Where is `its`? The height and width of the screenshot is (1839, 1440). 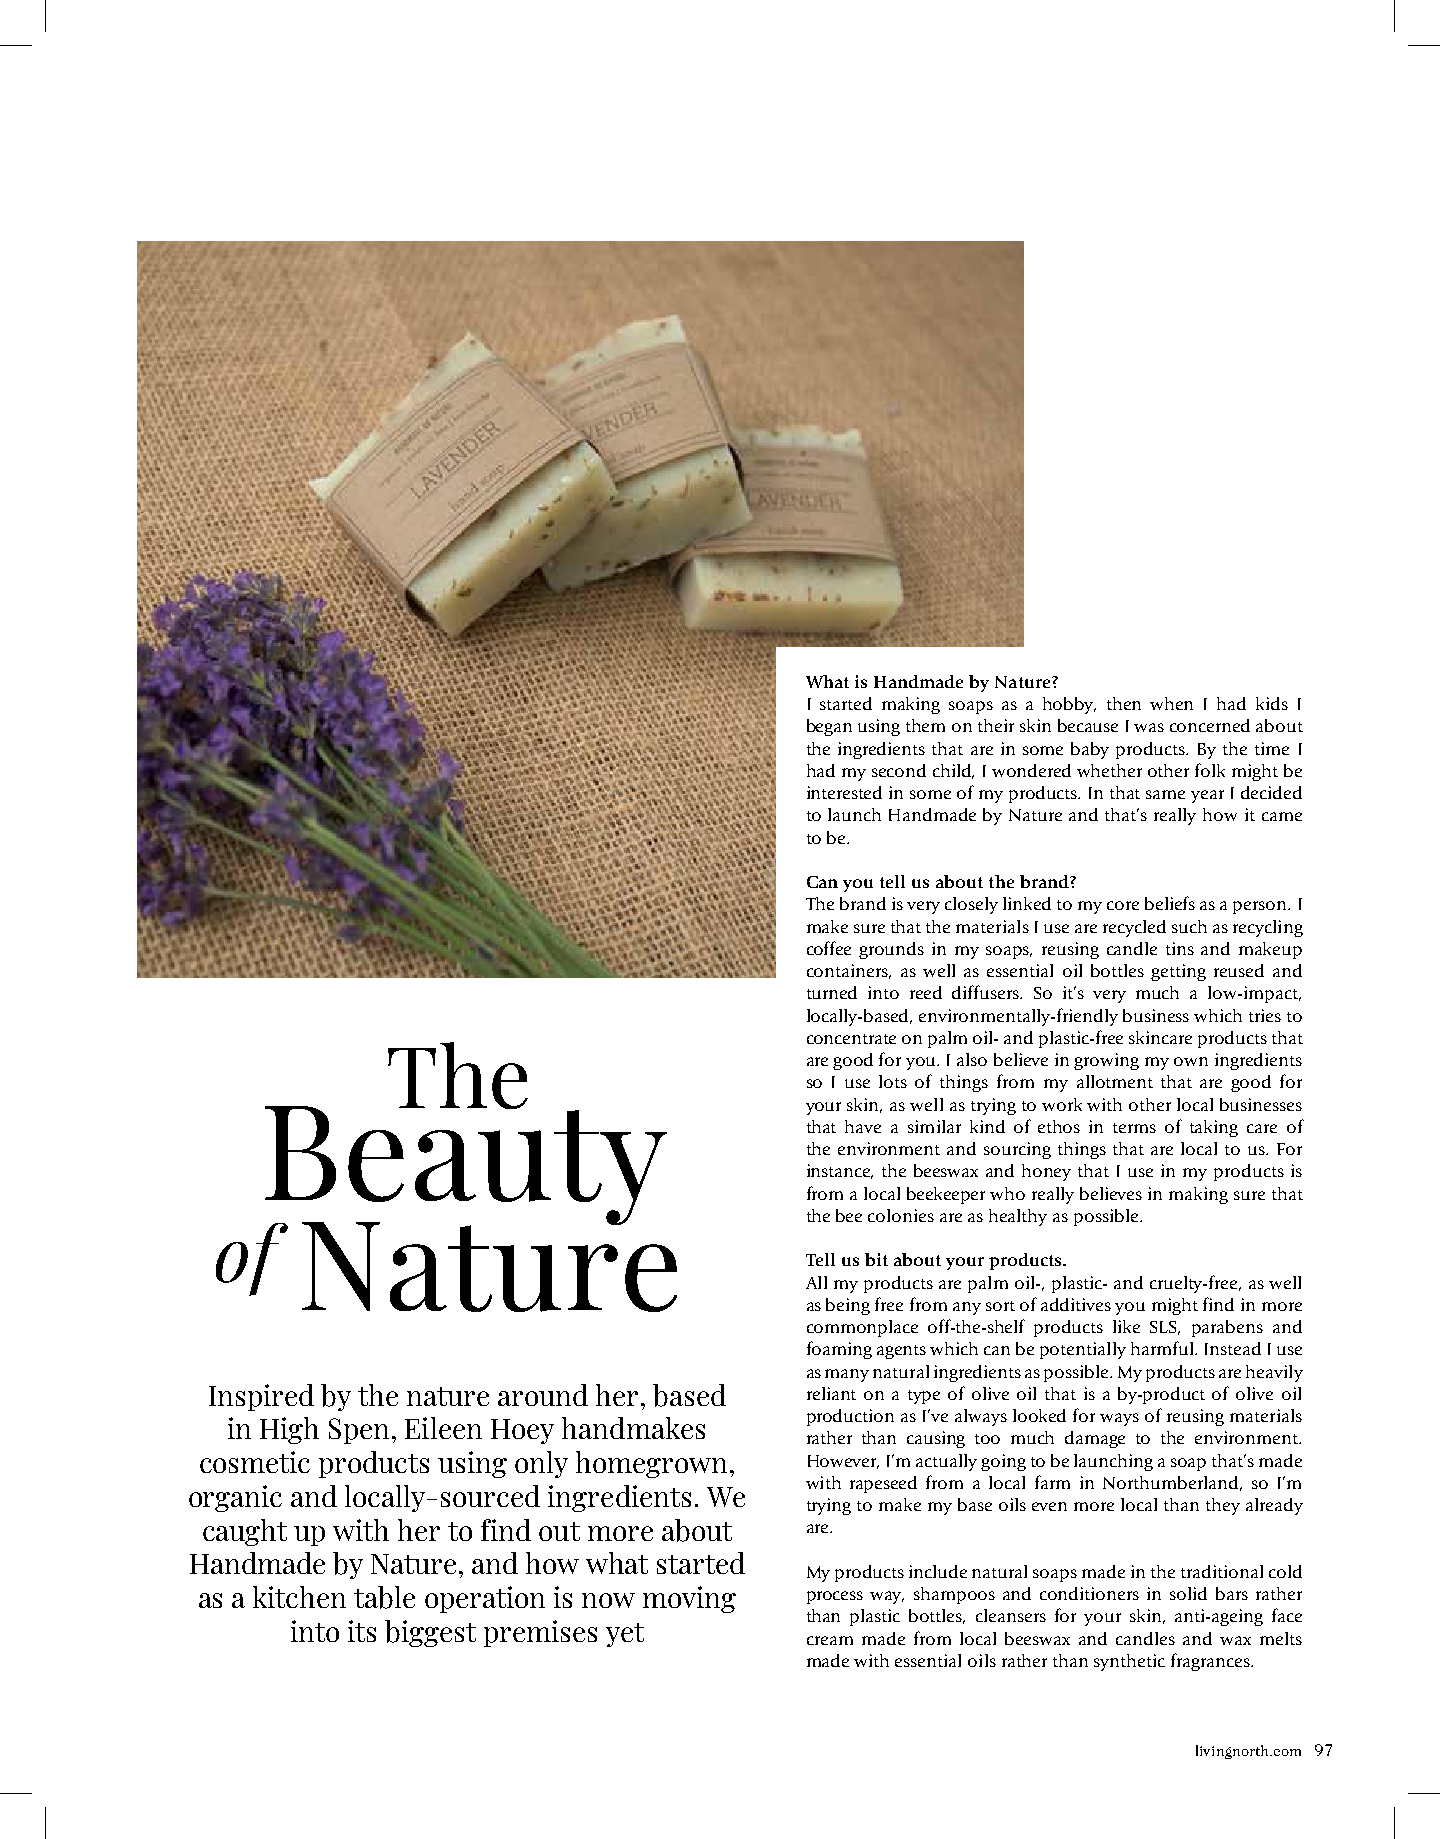 its is located at coordinates (362, 1631).
